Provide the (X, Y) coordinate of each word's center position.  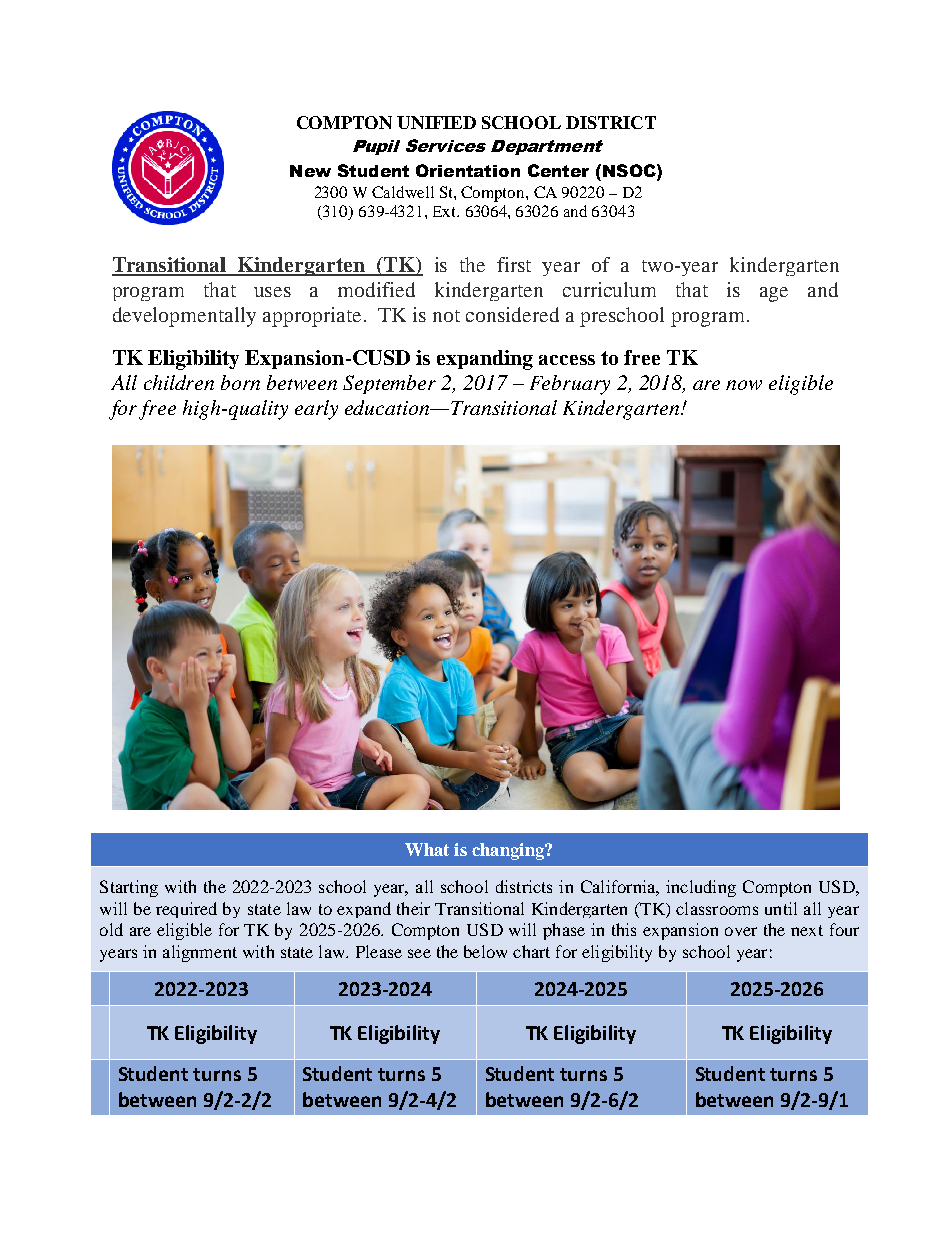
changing (509, 851)
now (744, 385)
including (701, 888)
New (310, 171)
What (427, 849)
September (389, 384)
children (179, 382)
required (186, 910)
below (485, 951)
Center (558, 170)
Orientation (468, 170)
